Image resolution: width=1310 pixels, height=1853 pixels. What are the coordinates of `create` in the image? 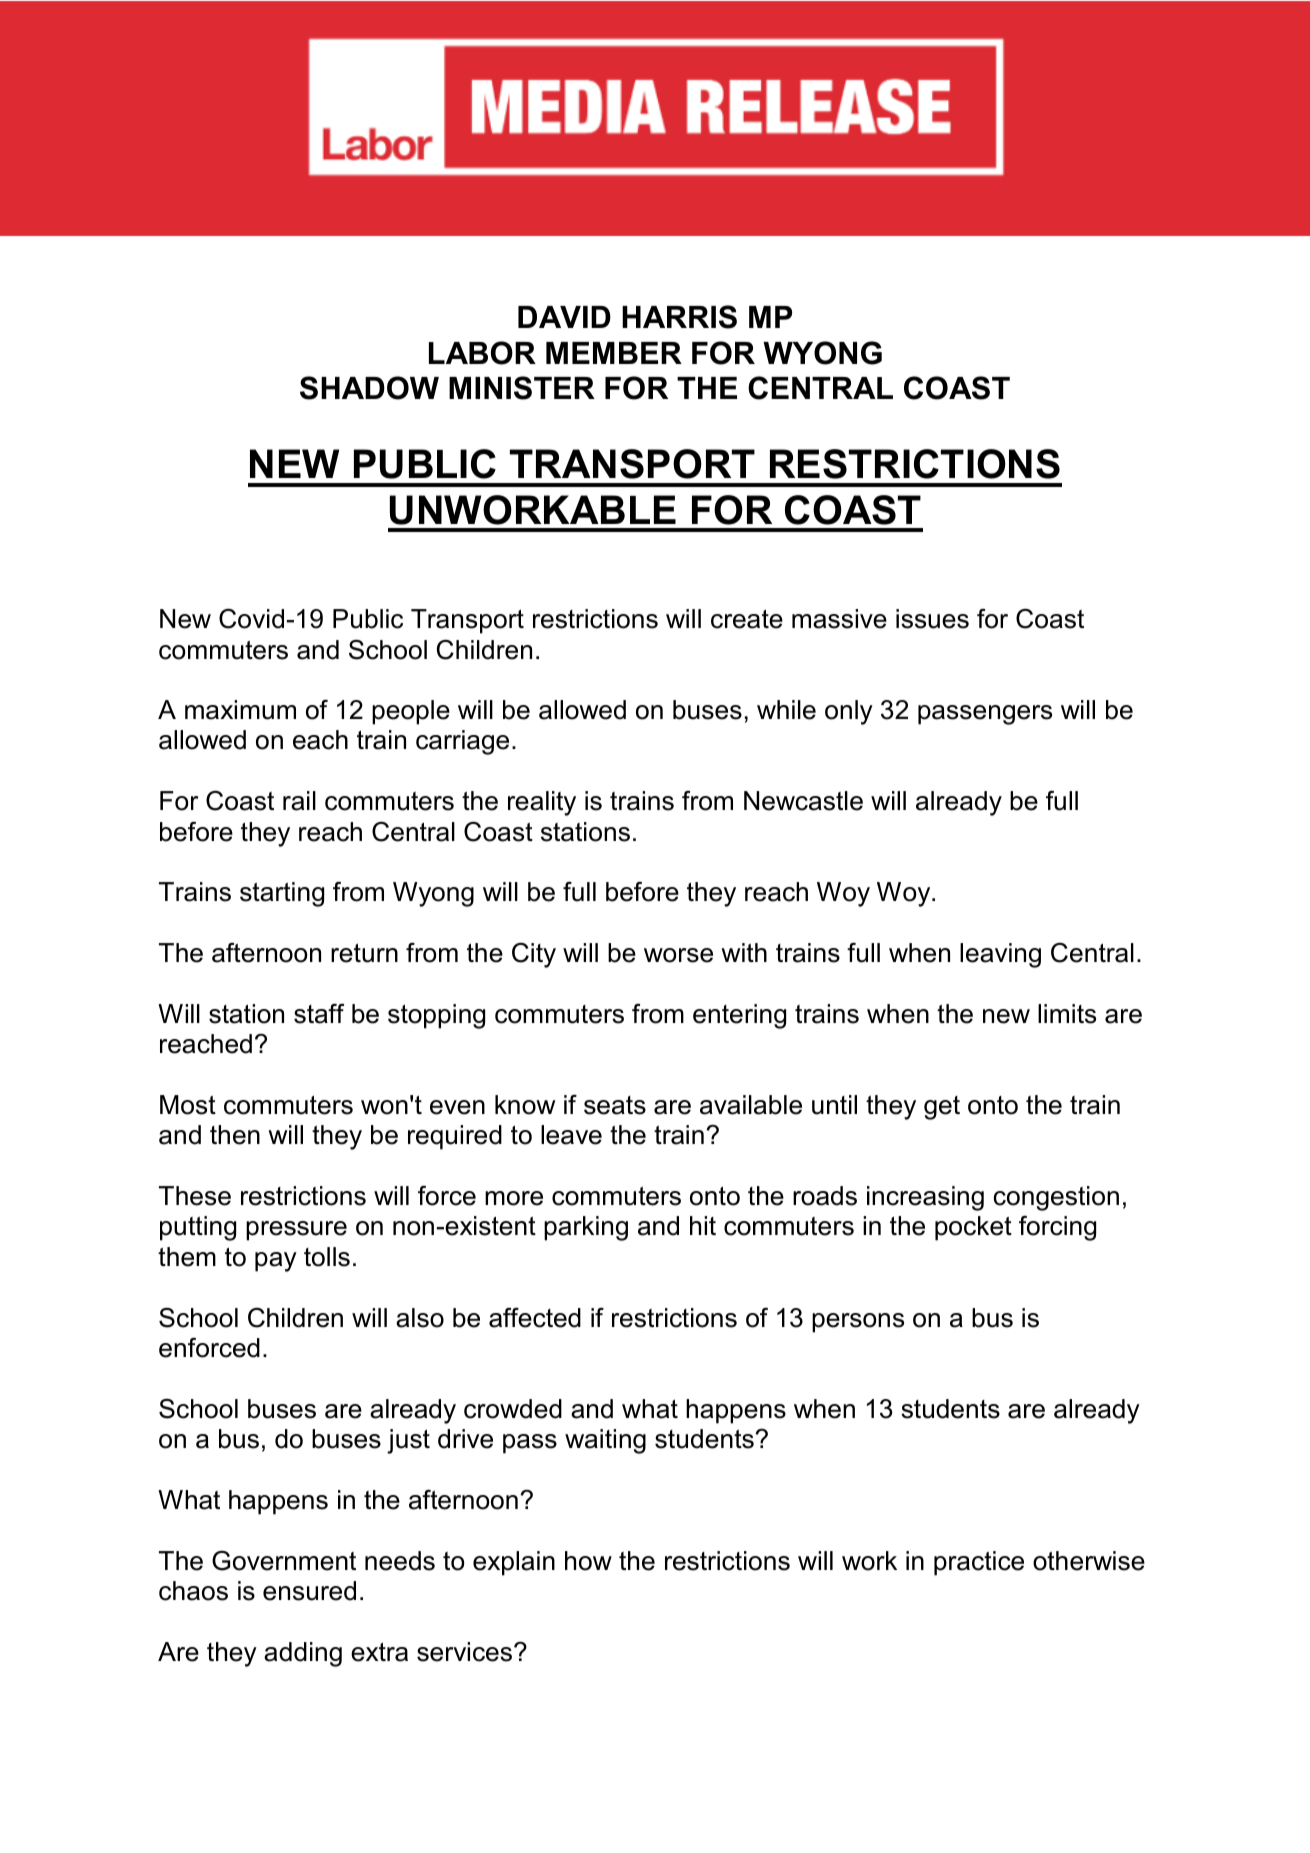 It's located at (747, 619).
